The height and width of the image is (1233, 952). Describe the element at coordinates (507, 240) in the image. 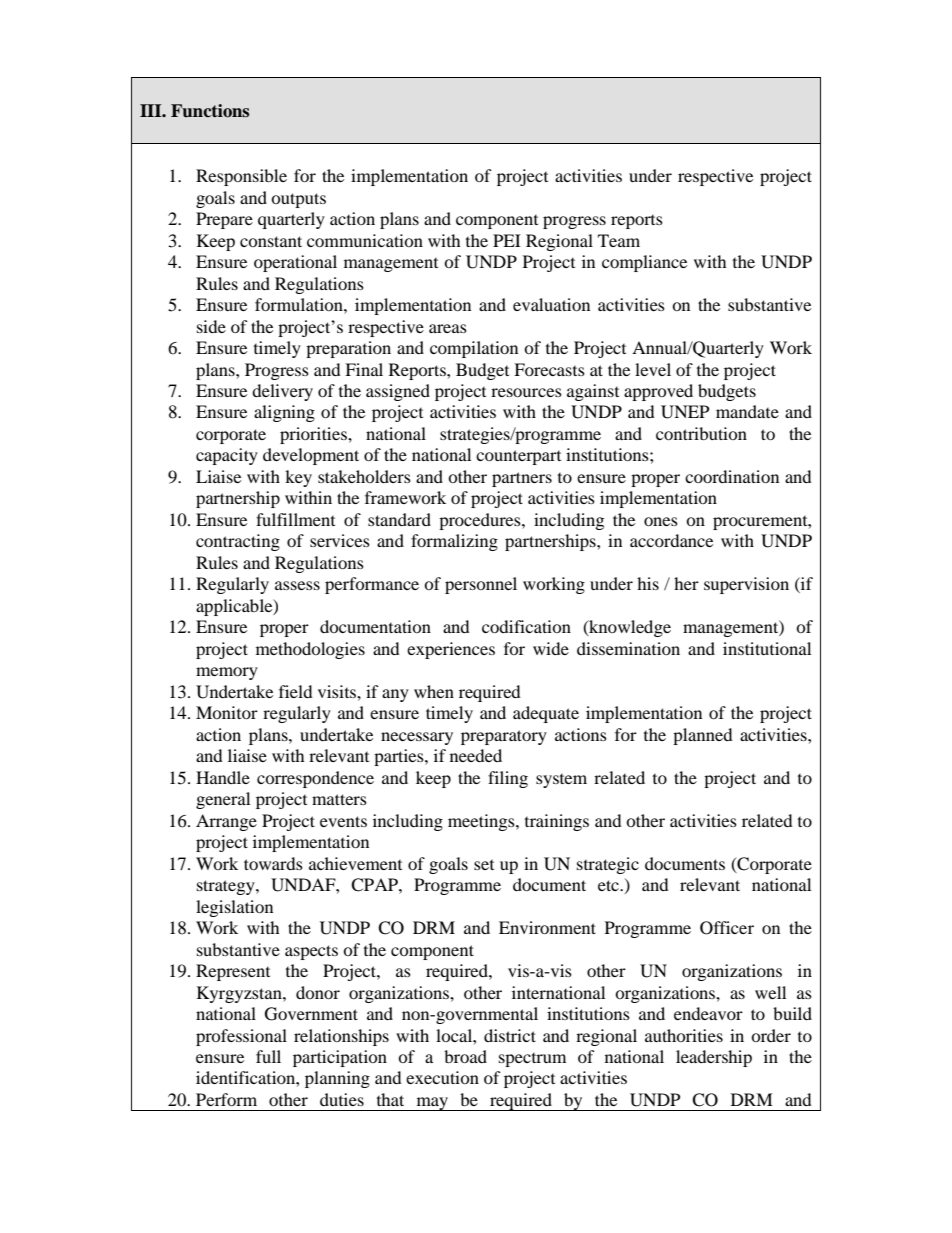

I see `PEI` at that location.
